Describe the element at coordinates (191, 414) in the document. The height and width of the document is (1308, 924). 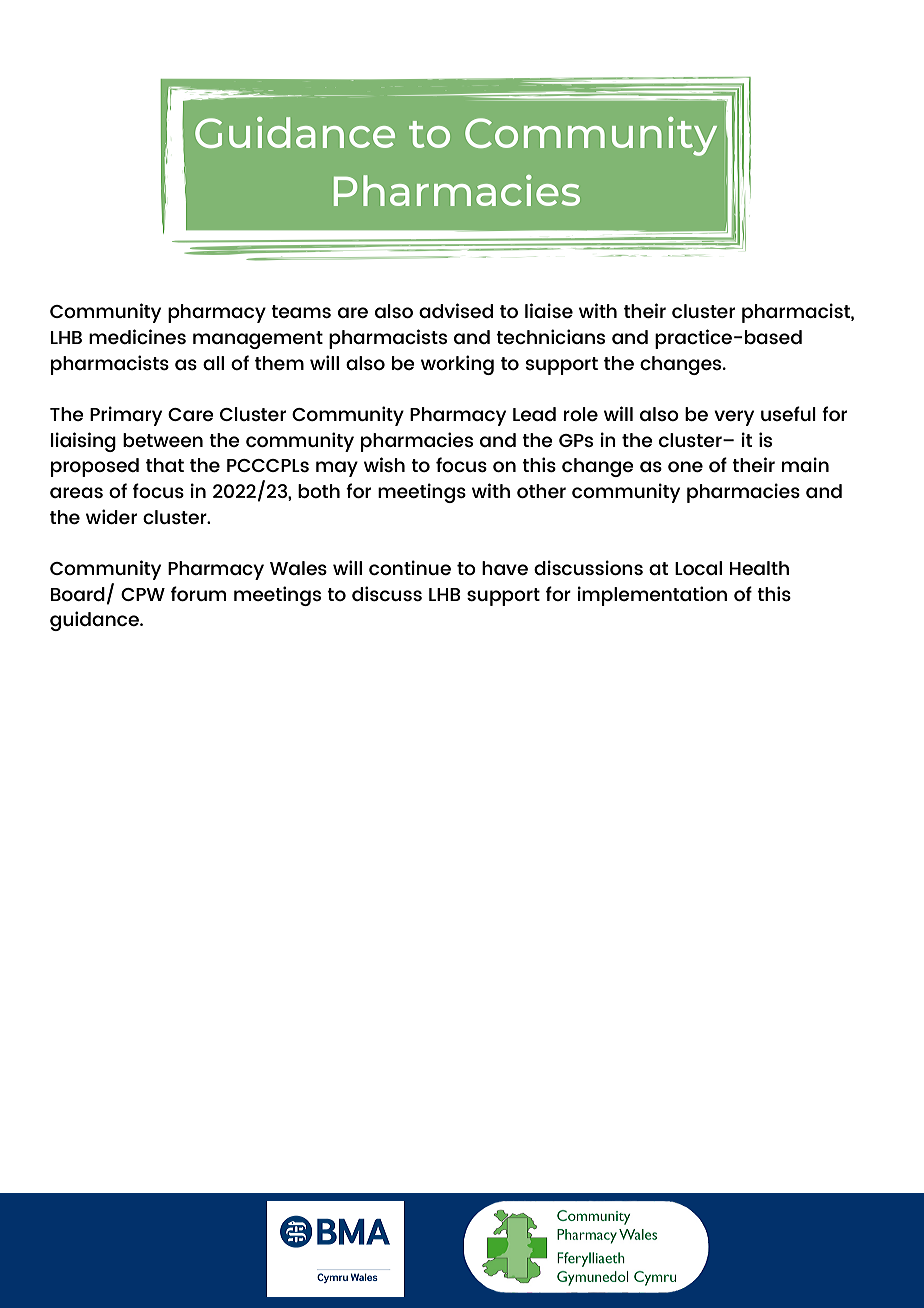
I see `Care` at that location.
